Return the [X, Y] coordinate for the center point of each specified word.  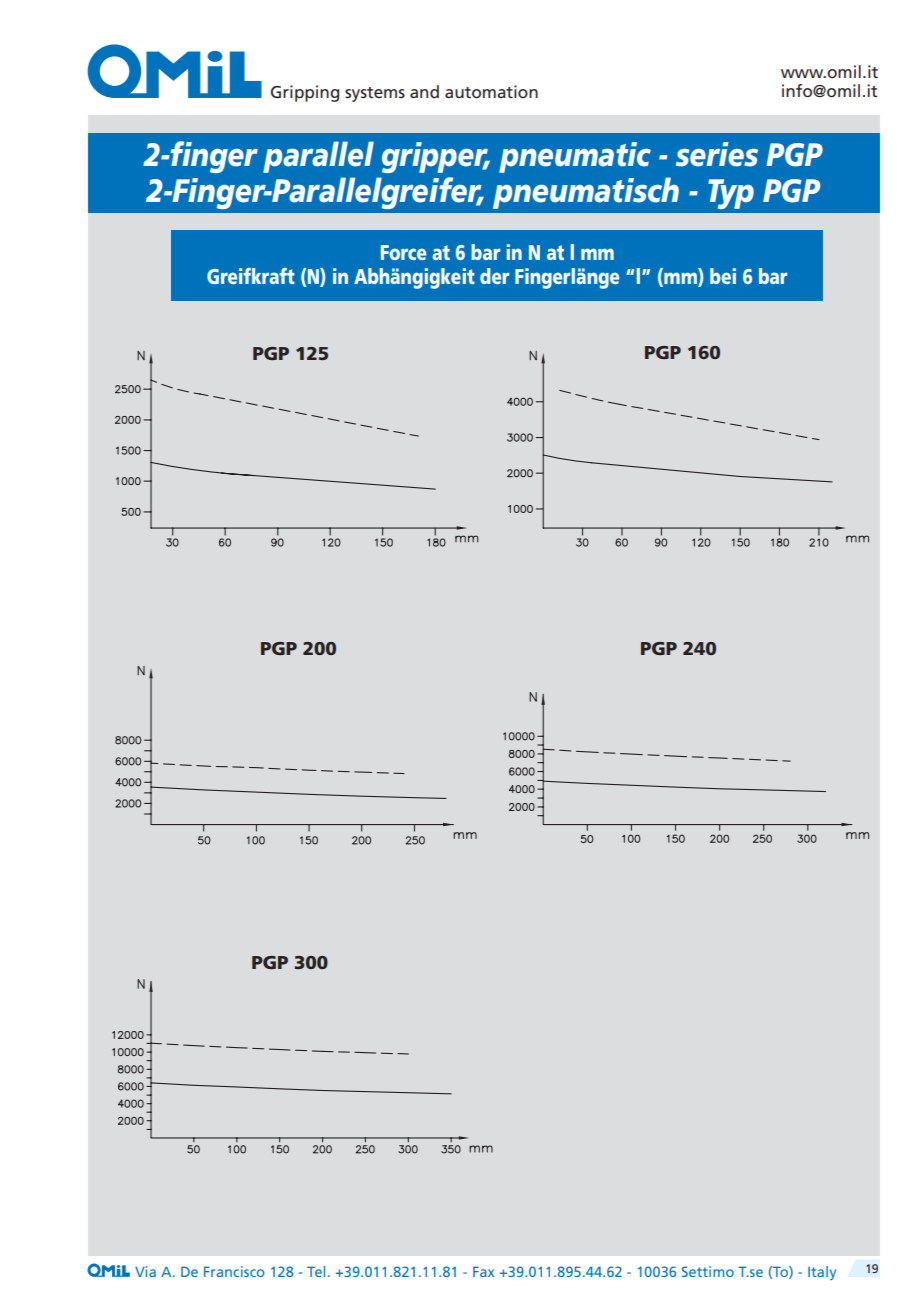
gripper [436, 157]
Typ [731, 194]
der [494, 276]
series [717, 154]
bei [723, 276]
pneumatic [575, 157]
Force [403, 252]
